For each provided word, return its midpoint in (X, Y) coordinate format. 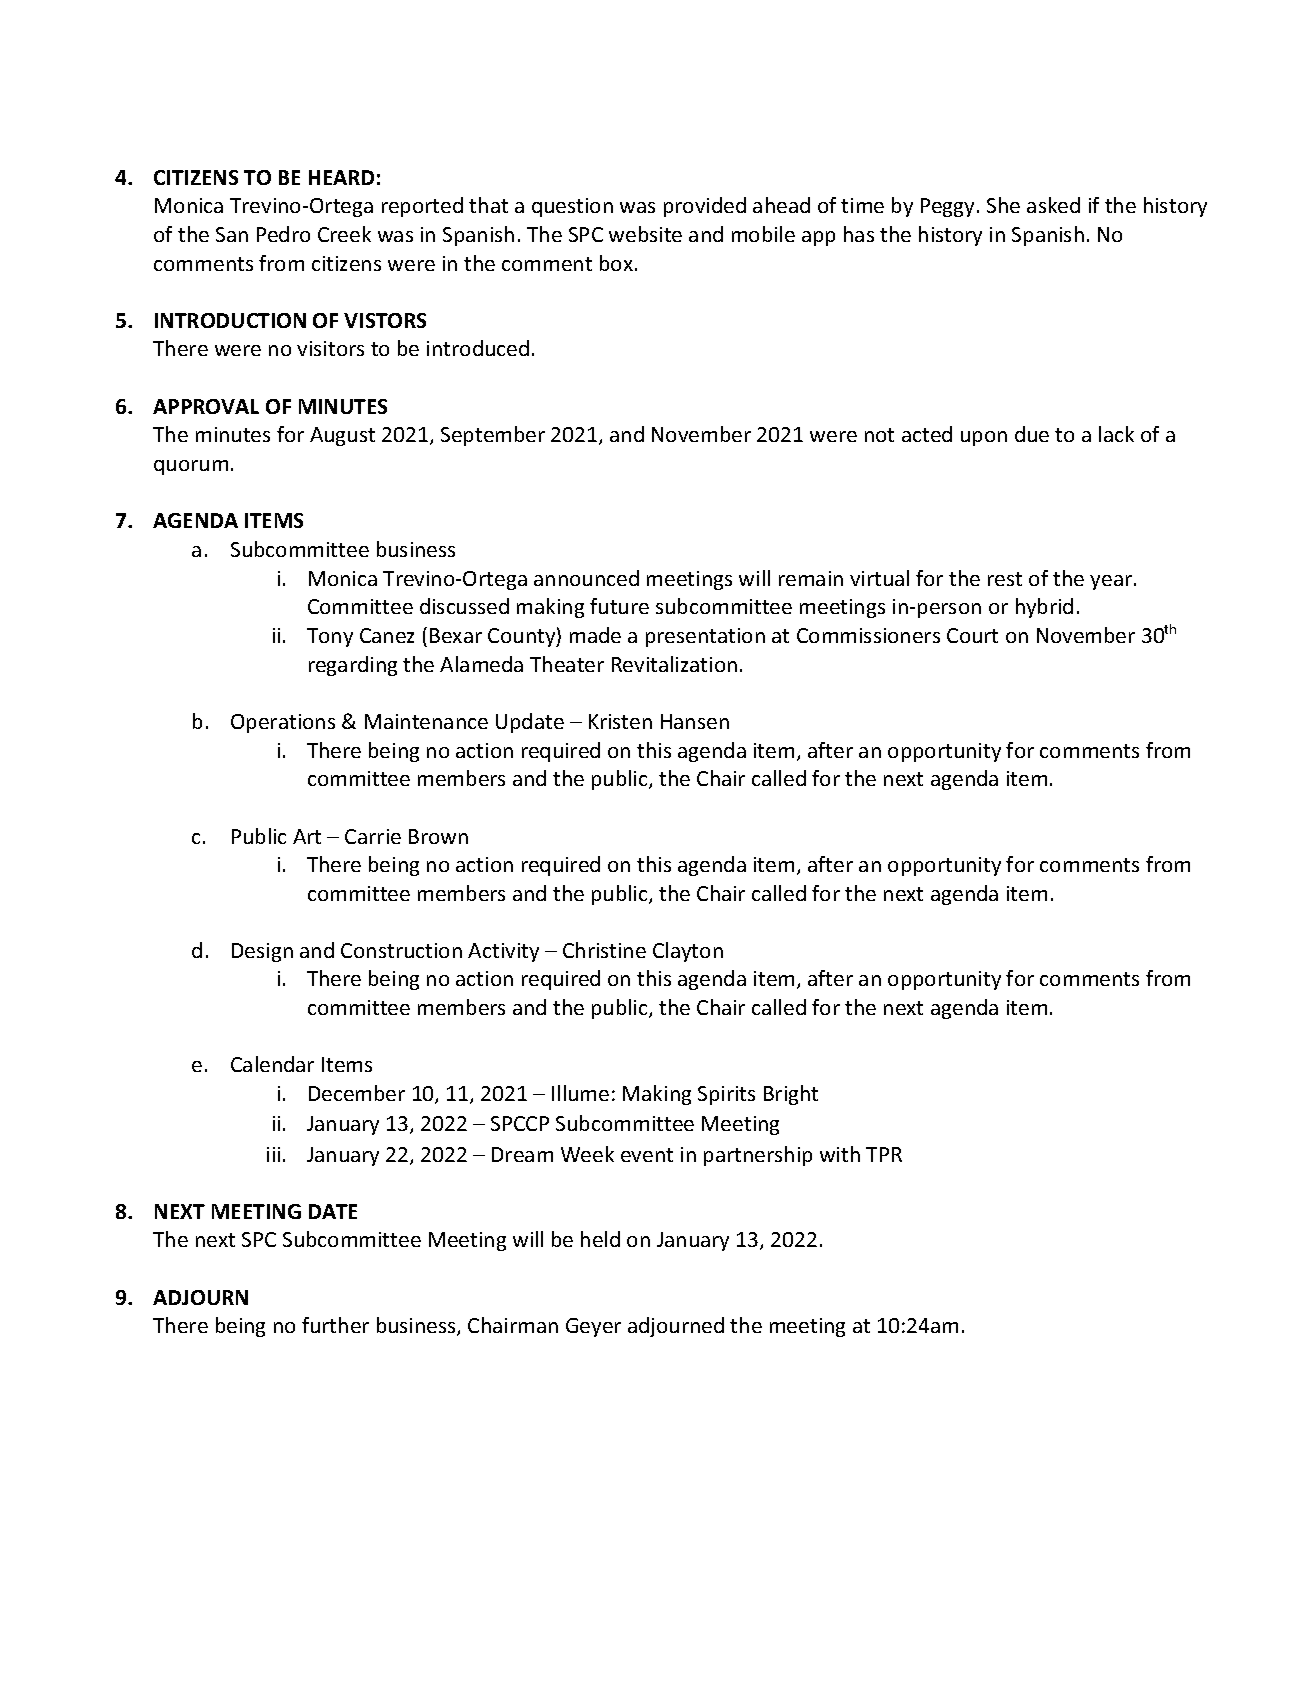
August (342, 436)
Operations (283, 723)
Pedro (283, 234)
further (335, 1325)
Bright (791, 1095)
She (1003, 205)
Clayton (688, 952)
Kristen (620, 721)
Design (262, 952)
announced (586, 578)
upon (984, 438)
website (645, 234)
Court (972, 635)
